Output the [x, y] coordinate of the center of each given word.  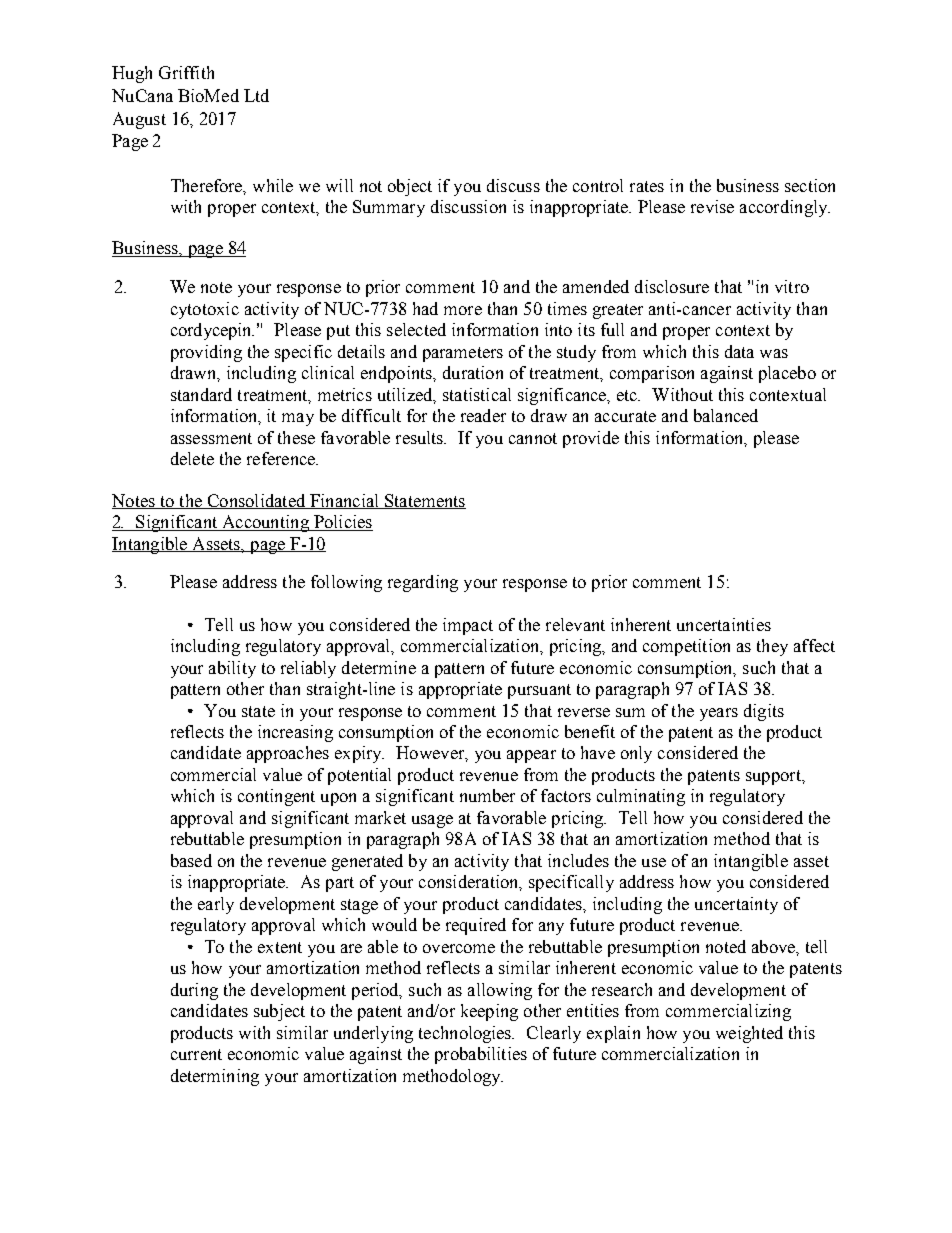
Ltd [256, 95]
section [810, 185]
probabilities [481, 1055]
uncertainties [724, 624]
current [196, 1054]
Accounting [265, 523]
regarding [423, 583]
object [410, 187]
